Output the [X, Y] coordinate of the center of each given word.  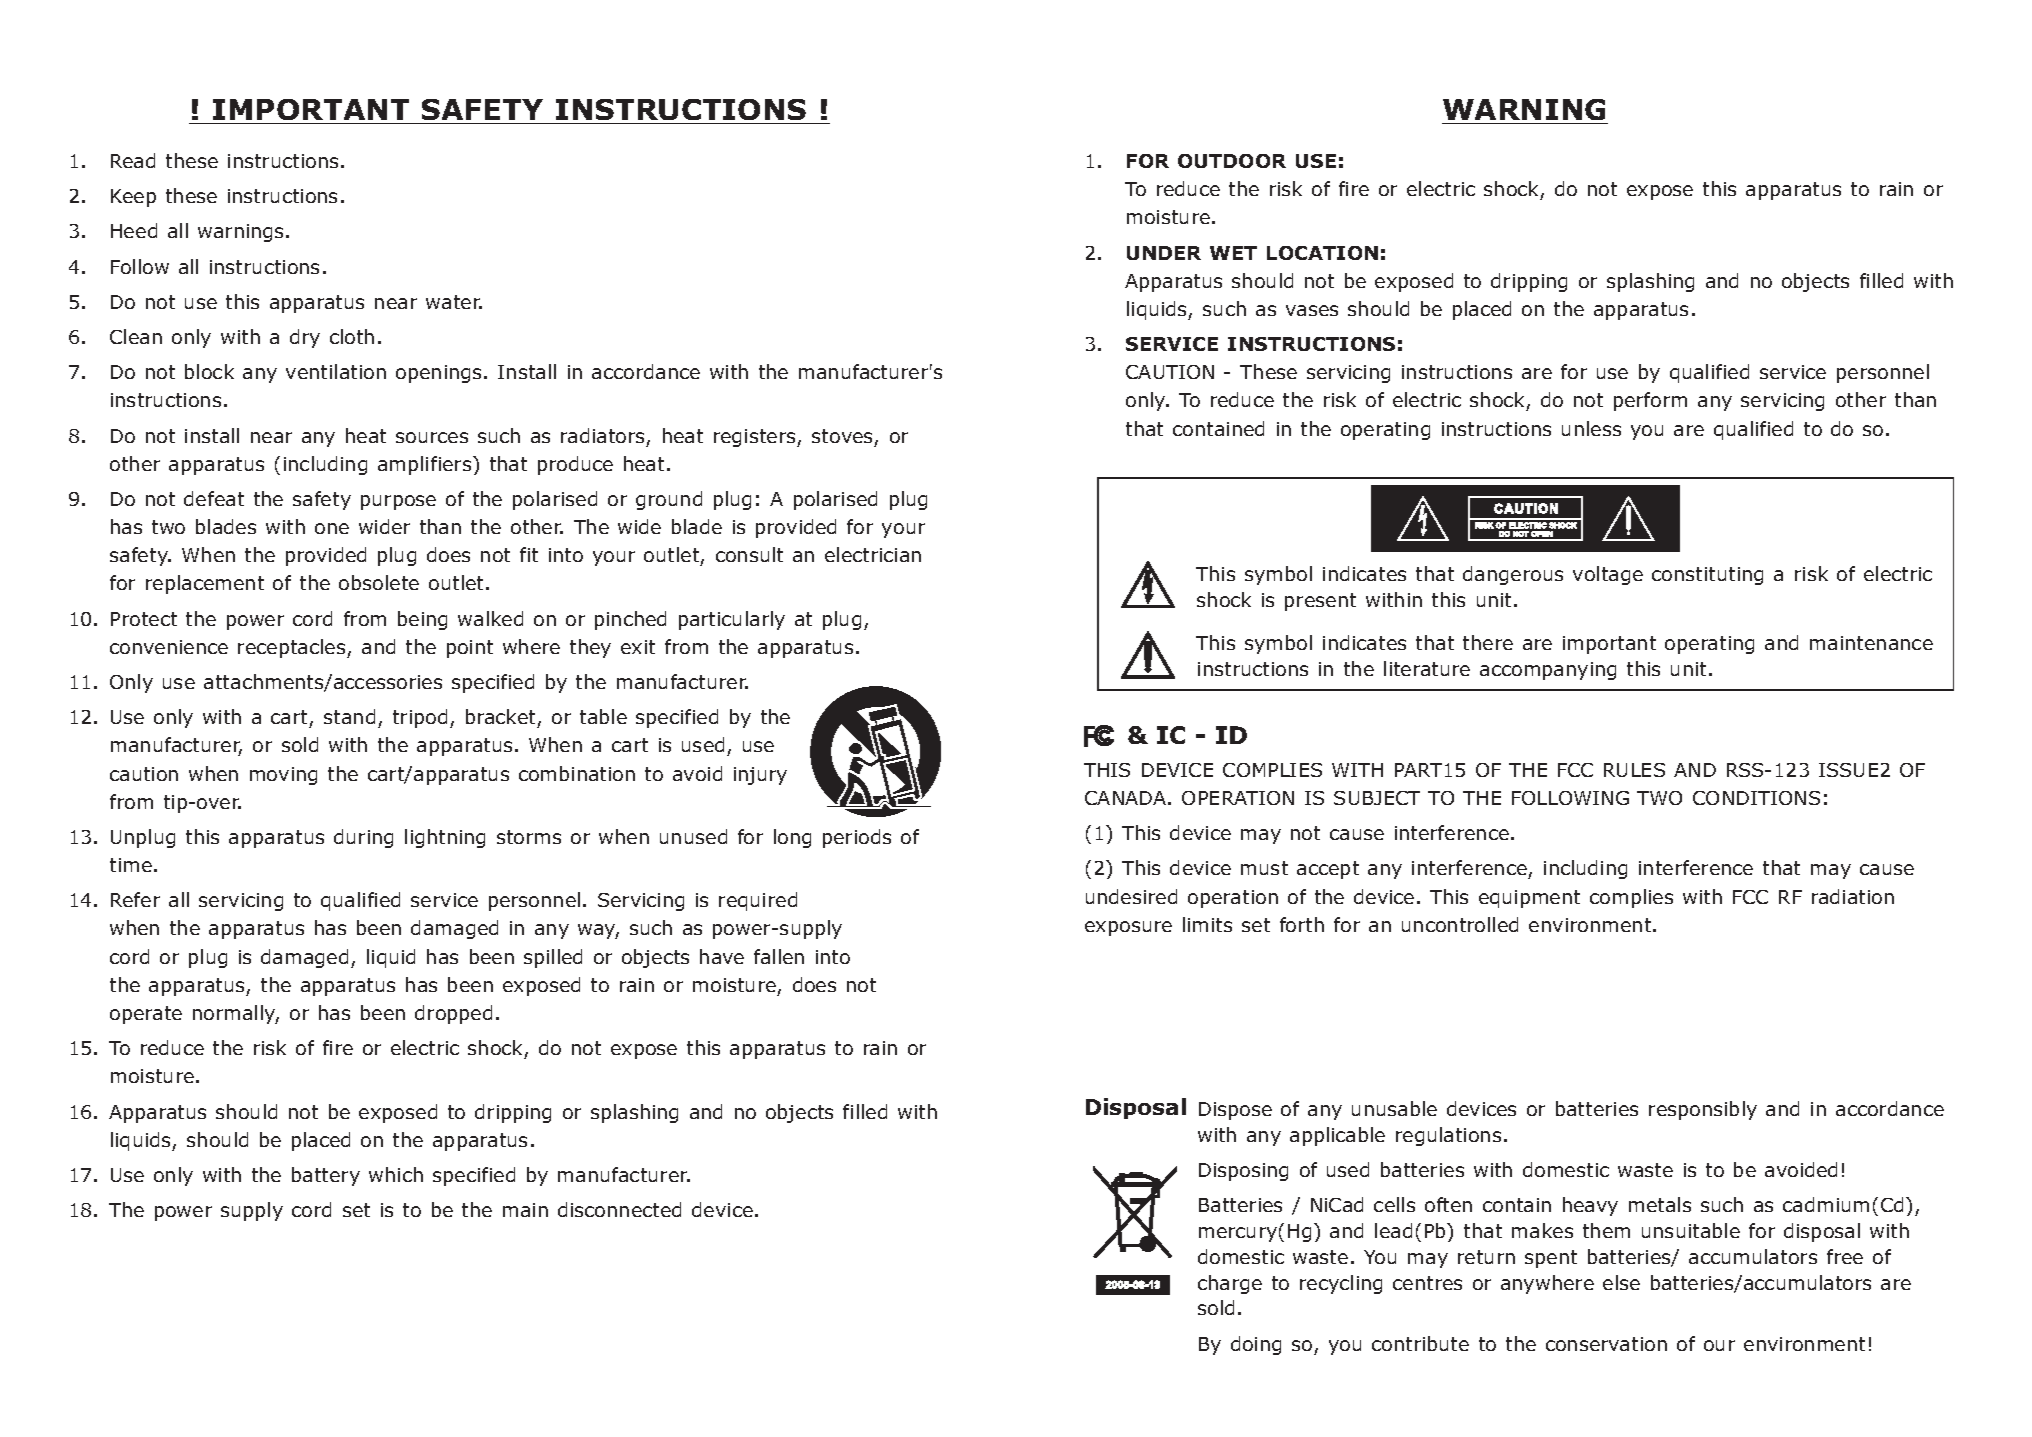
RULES [1634, 770]
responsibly [1703, 1110]
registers [756, 438]
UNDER [1164, 253]
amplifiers [426, 465]
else [1621, 1282]
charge [1230, 1284]
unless [1591, 428]
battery [326, 1176]
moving [283, 776]
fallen [779, 956]
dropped [453, 1014]
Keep [133, 198]
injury [760, 776]
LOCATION [1322, 253]
